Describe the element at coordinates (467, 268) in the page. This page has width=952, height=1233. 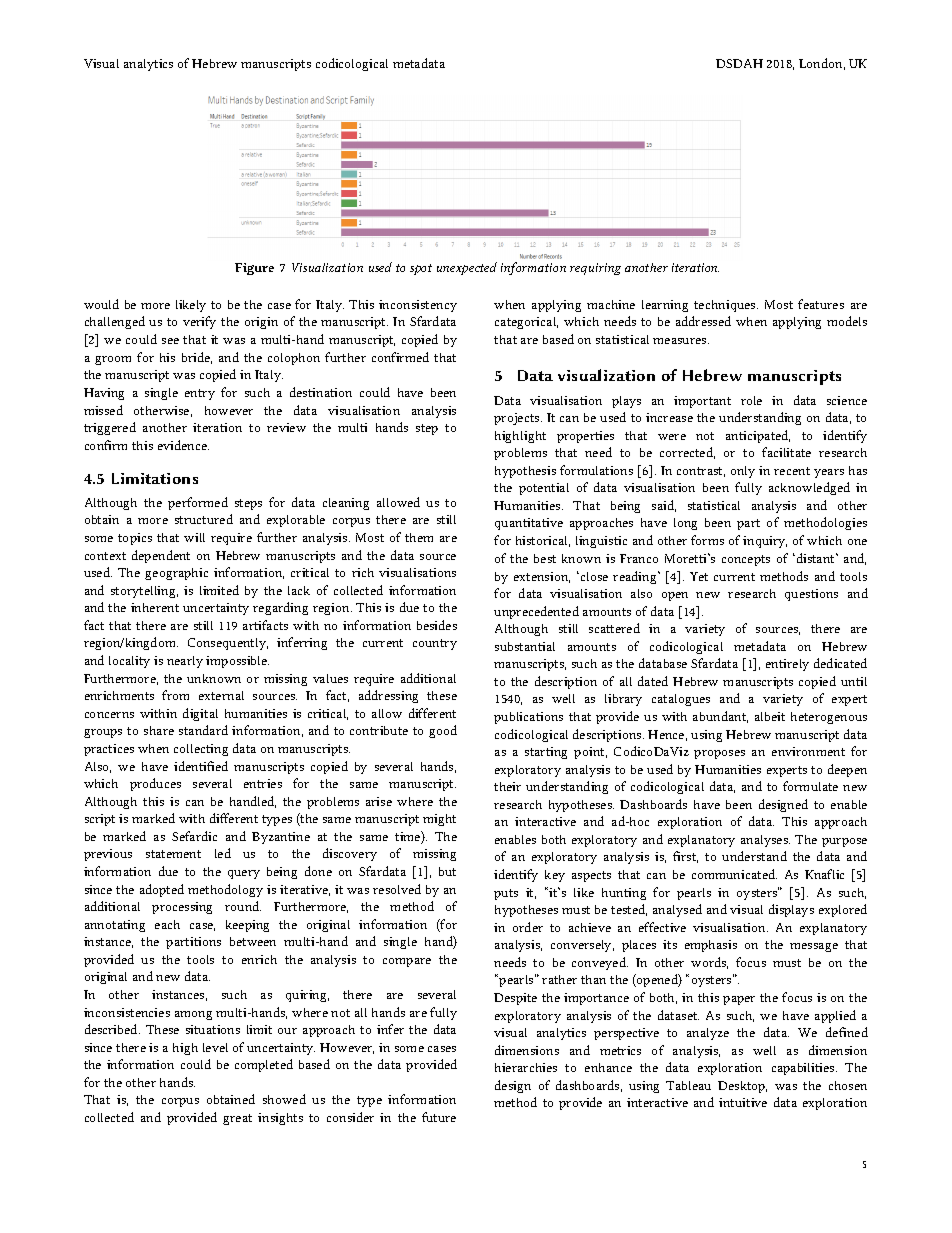
I see `unexpected` at that location.
